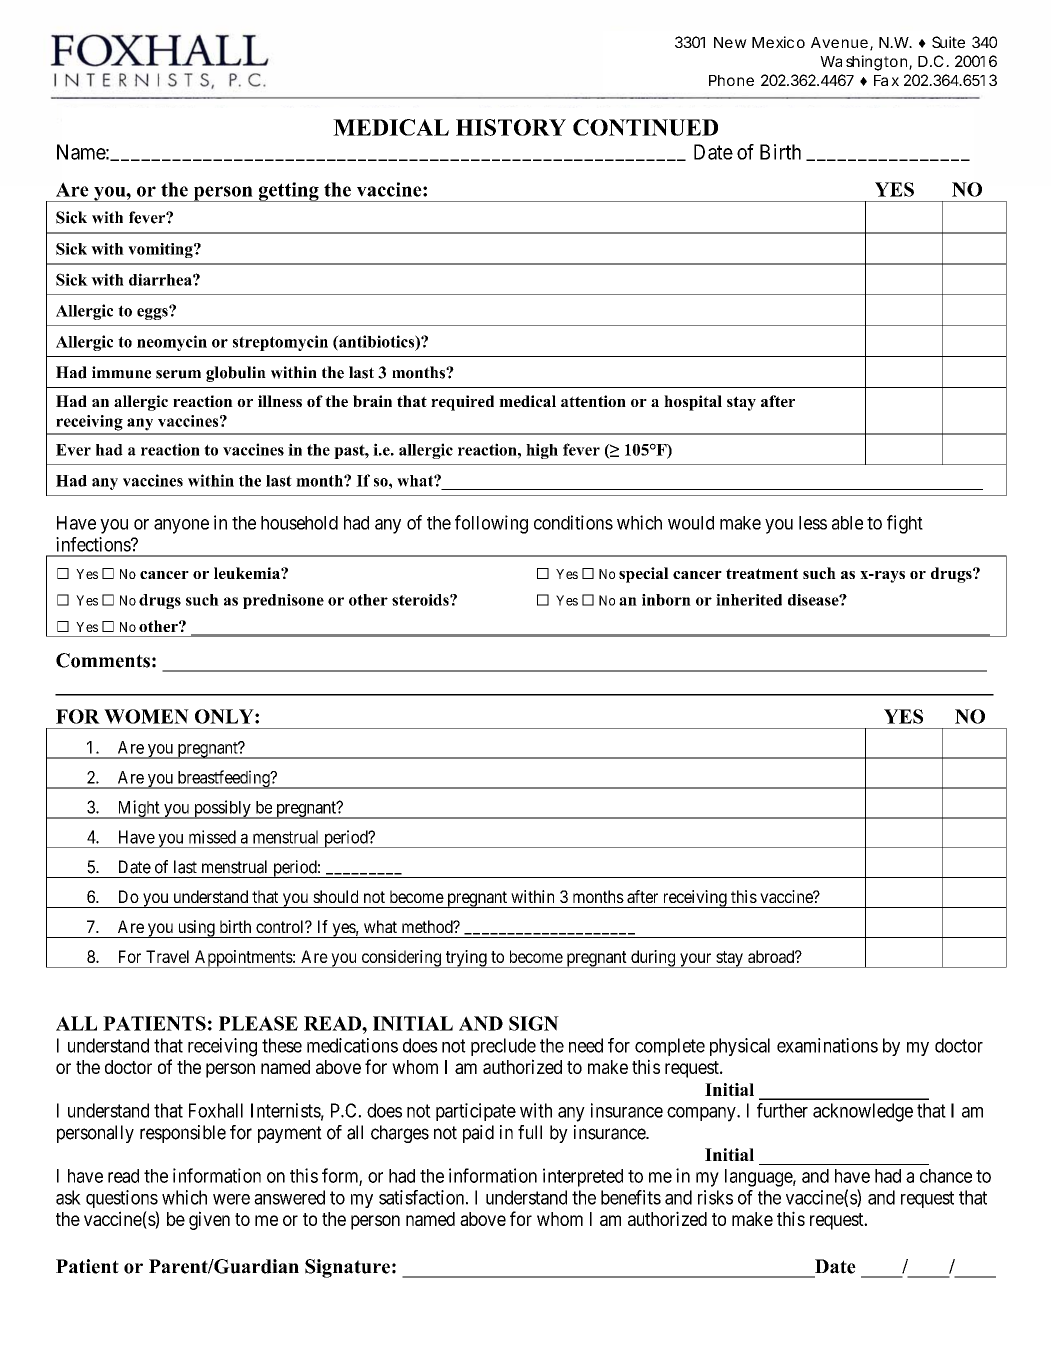  I want to click on HISTORY, so click(511, 127).
